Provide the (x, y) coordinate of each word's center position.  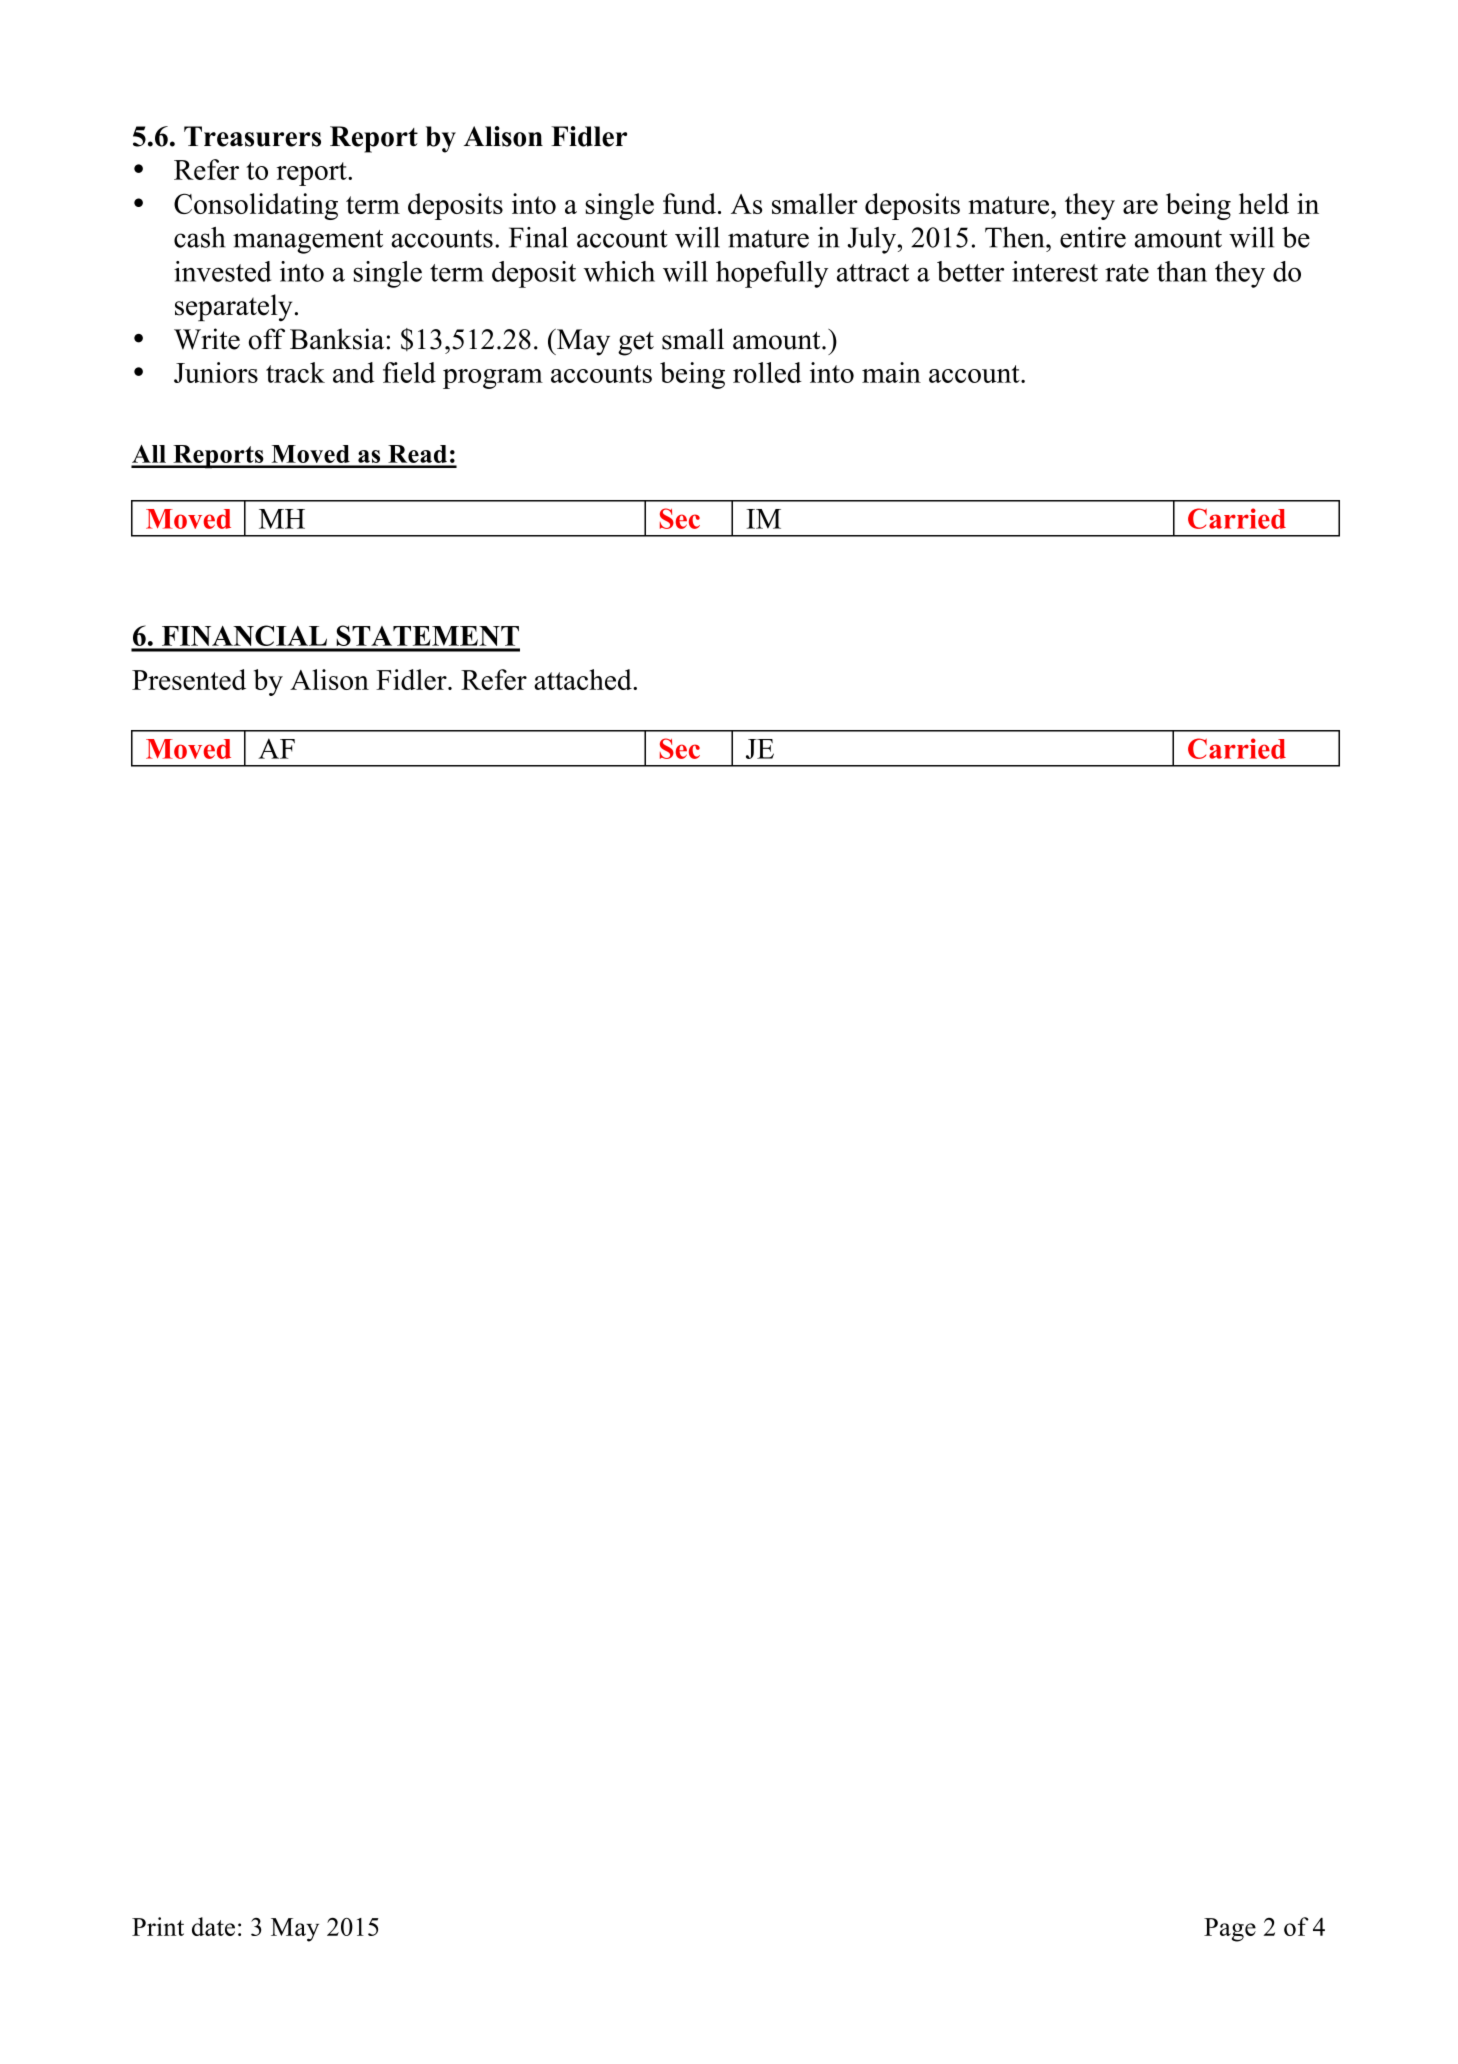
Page (1230, 1930)
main (891, 372)
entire (1093, 237)
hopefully (772, 274)
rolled (767, 372)
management (308, 242)
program (493, 379)
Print (158, 1926)
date (213, 1926)
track (295, 372)
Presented (189, 679)
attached (584, 679)
